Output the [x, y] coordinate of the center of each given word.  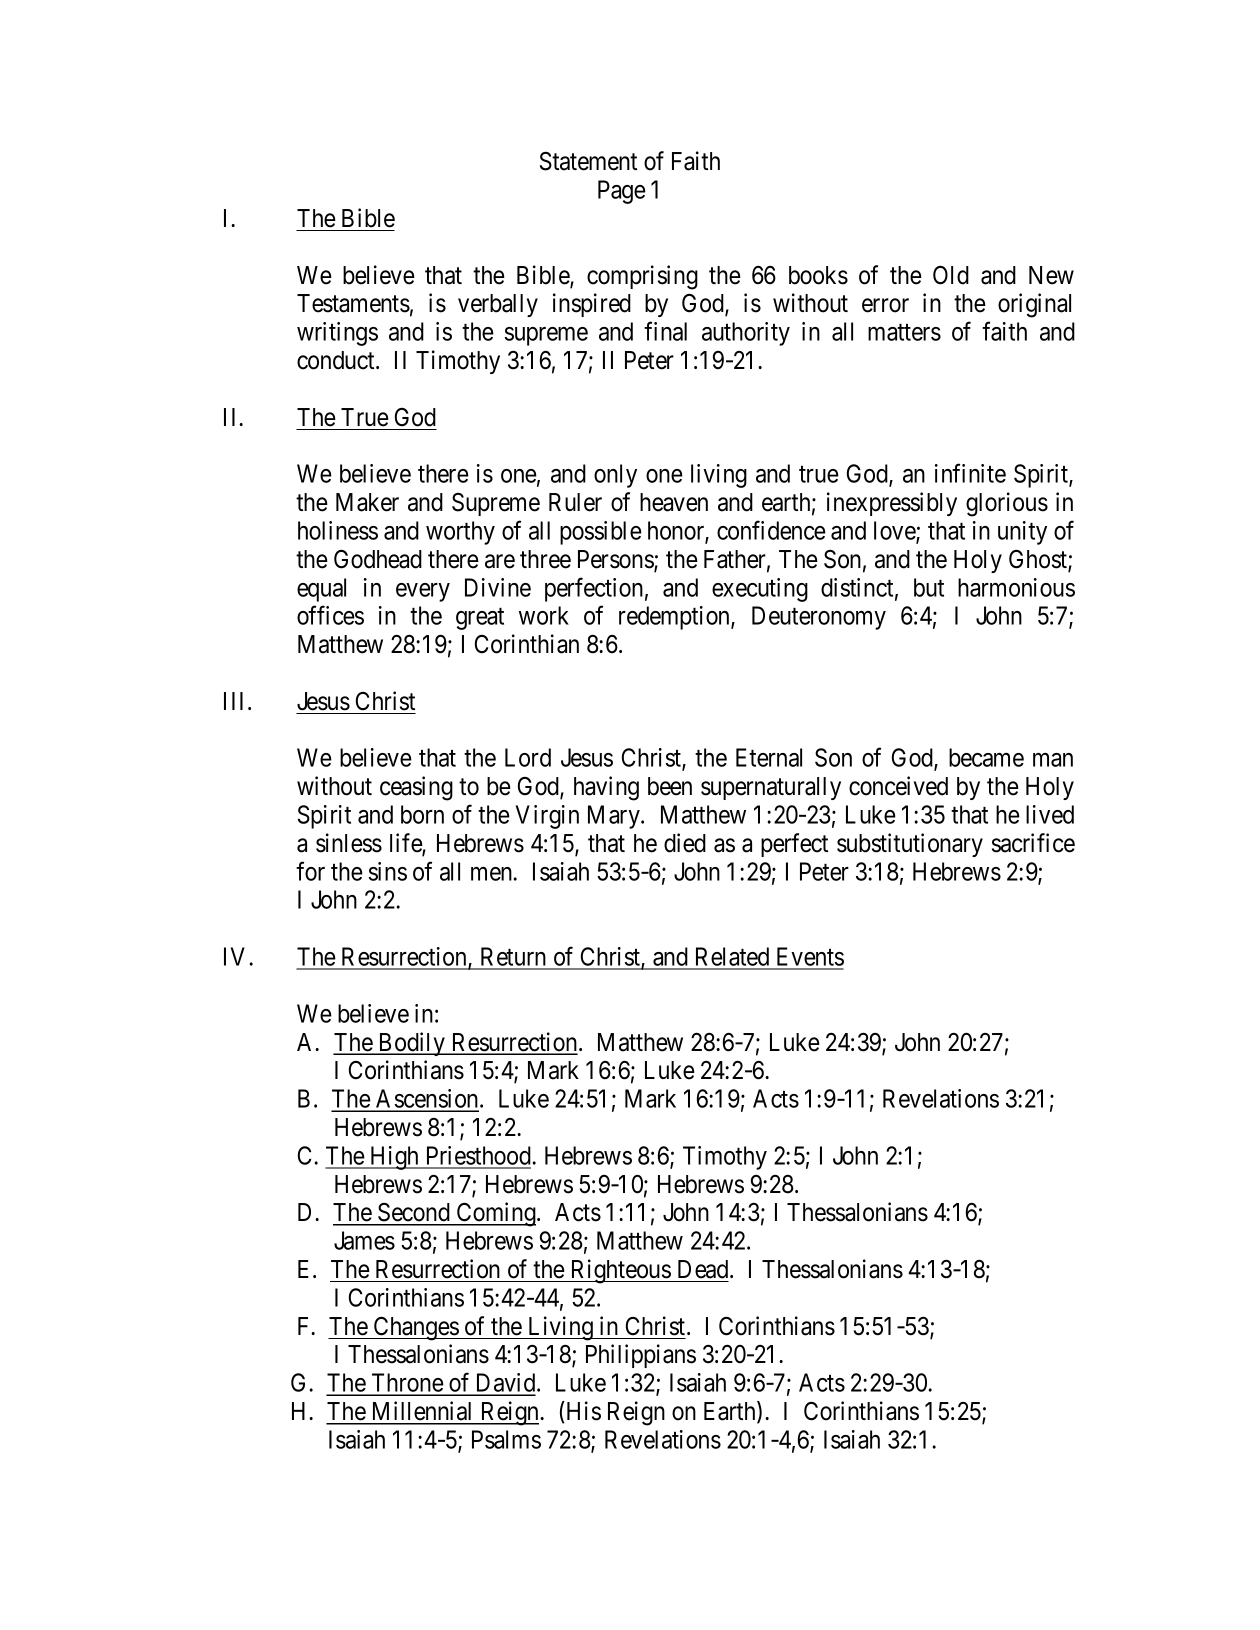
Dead [704, 1269]
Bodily [412, 1044]
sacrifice [1033, 843]
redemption [675, 618]
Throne [407, 1384]
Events [809, 958]
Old [951, 275]
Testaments [353, 303]
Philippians [641, 1356]
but [929, 587]
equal [321, 590]
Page [622, 192]
